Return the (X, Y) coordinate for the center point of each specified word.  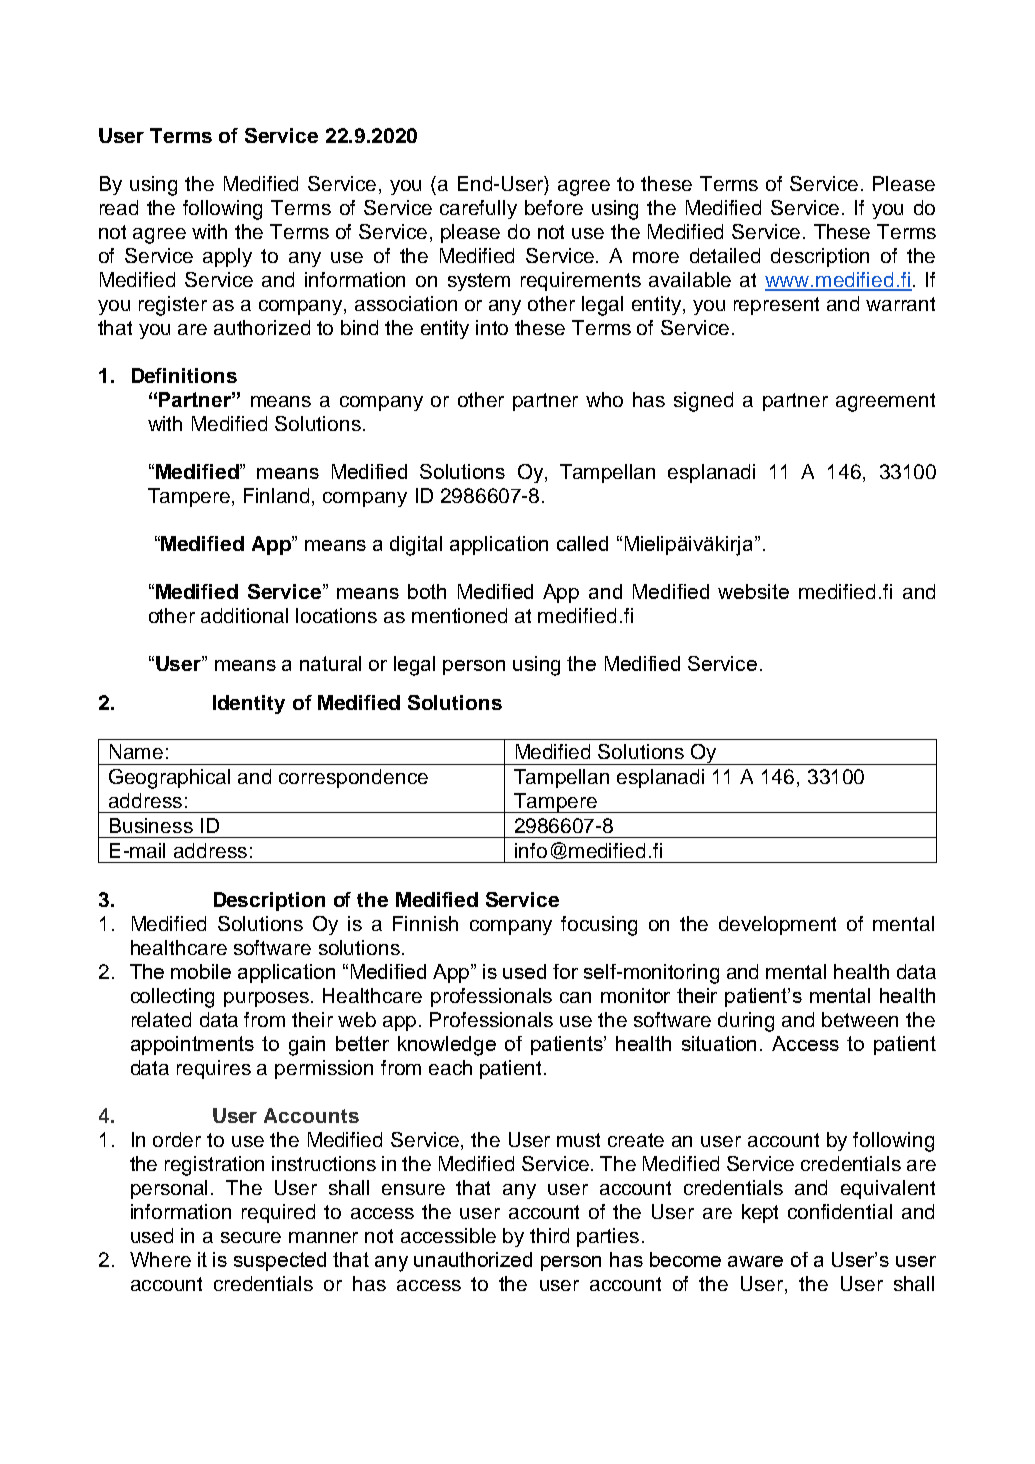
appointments (192, 1045)
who (604, 399)
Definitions (184, 375)
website (753, 591)
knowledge (447, 1046)
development (777, 925)
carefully (478, 209)
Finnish (425, 923)
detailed (725, 255)
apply (227, 257)
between (860, 1019)
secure (251, 1237)
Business (151, 825)
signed (703, 402)
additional (244, 615)
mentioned (459, 615)
